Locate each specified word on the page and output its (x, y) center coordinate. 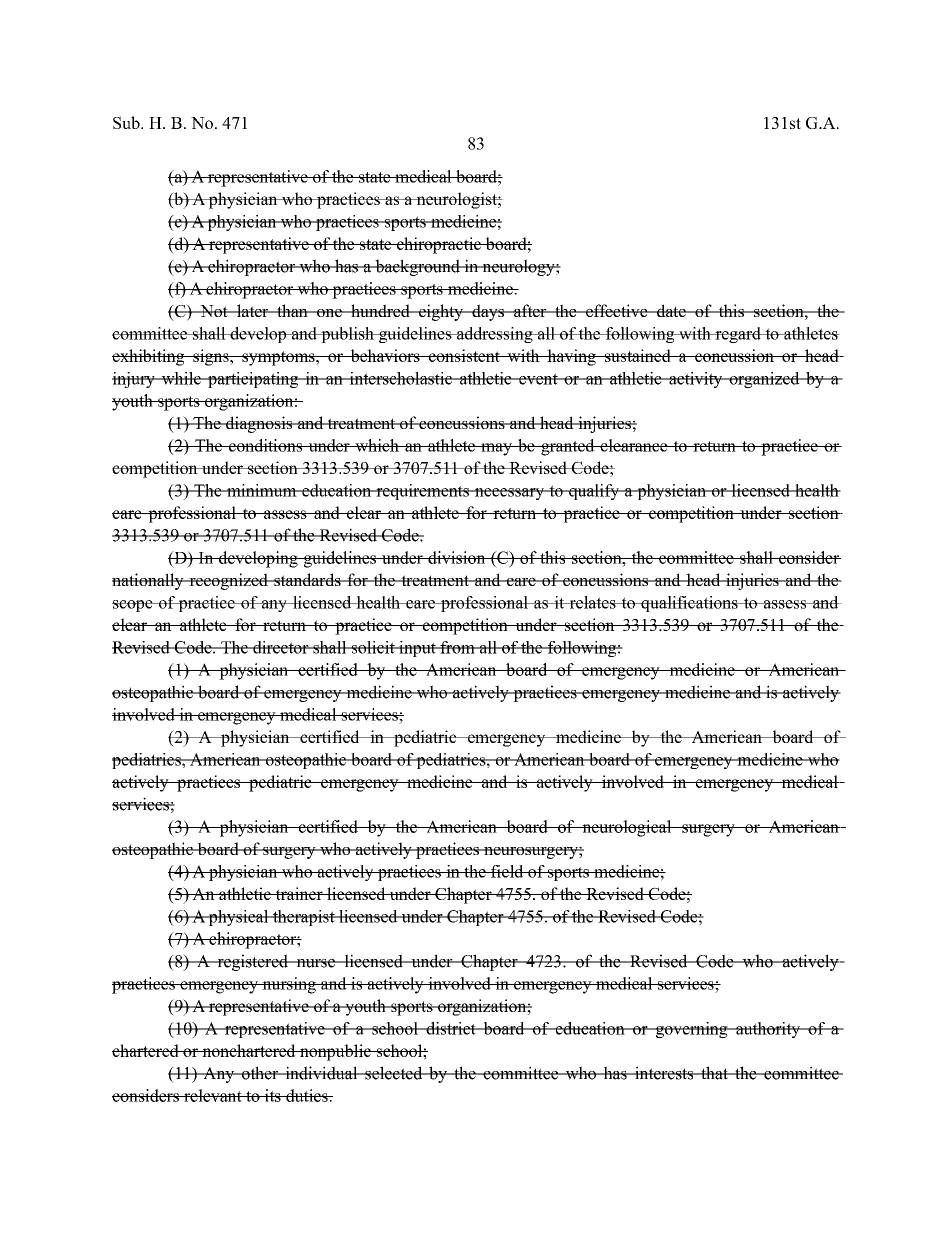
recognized (228, 581)
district (451, 1028)
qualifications (689, 604)
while (181, 378)
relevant (213, 1095)
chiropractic (438, 245)
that (714, 1073)
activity (696, 380)
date (671, 310)
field (507, 871)
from (457, 647)
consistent (464, 355)
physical (239, 918)
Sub (127, 122)
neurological (627, 828)
